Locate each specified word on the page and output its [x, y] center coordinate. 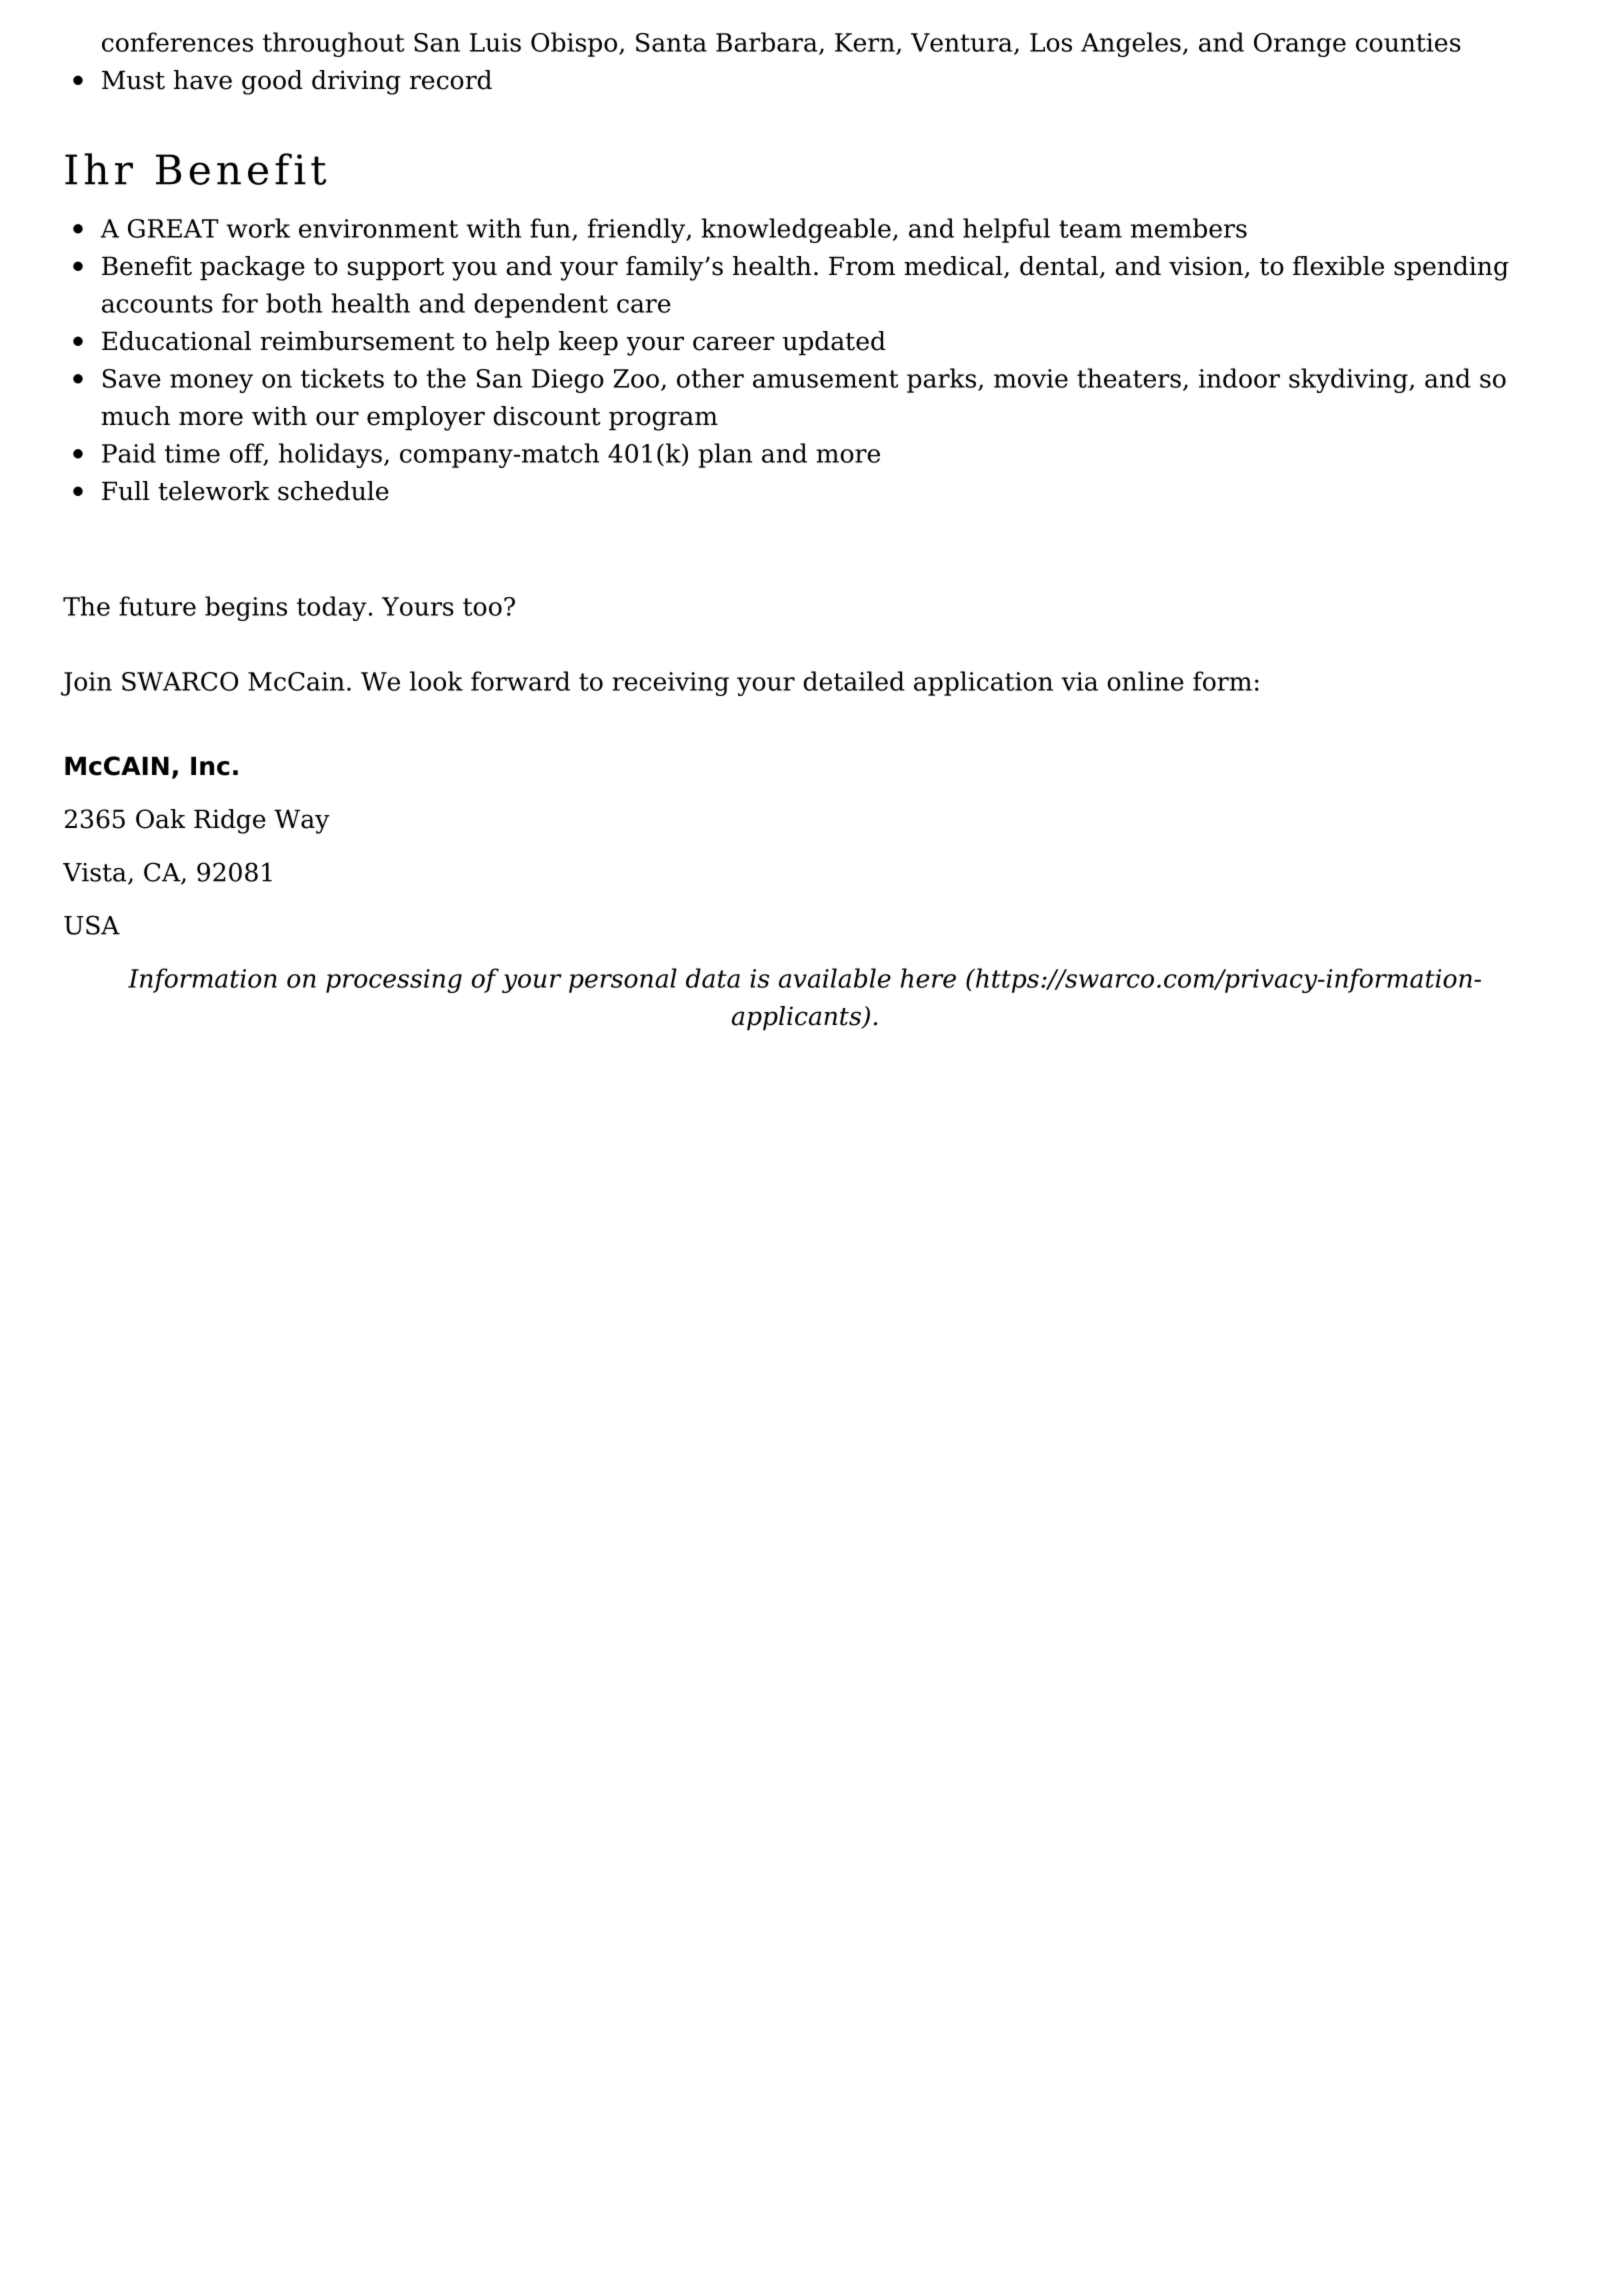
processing [394, 981]
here [928, 978]
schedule [333, 491]
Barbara [768, 43]
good [272, 82]
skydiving [1349, 380]
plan [725, 455]
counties [1408, 42]
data [713, 978]
